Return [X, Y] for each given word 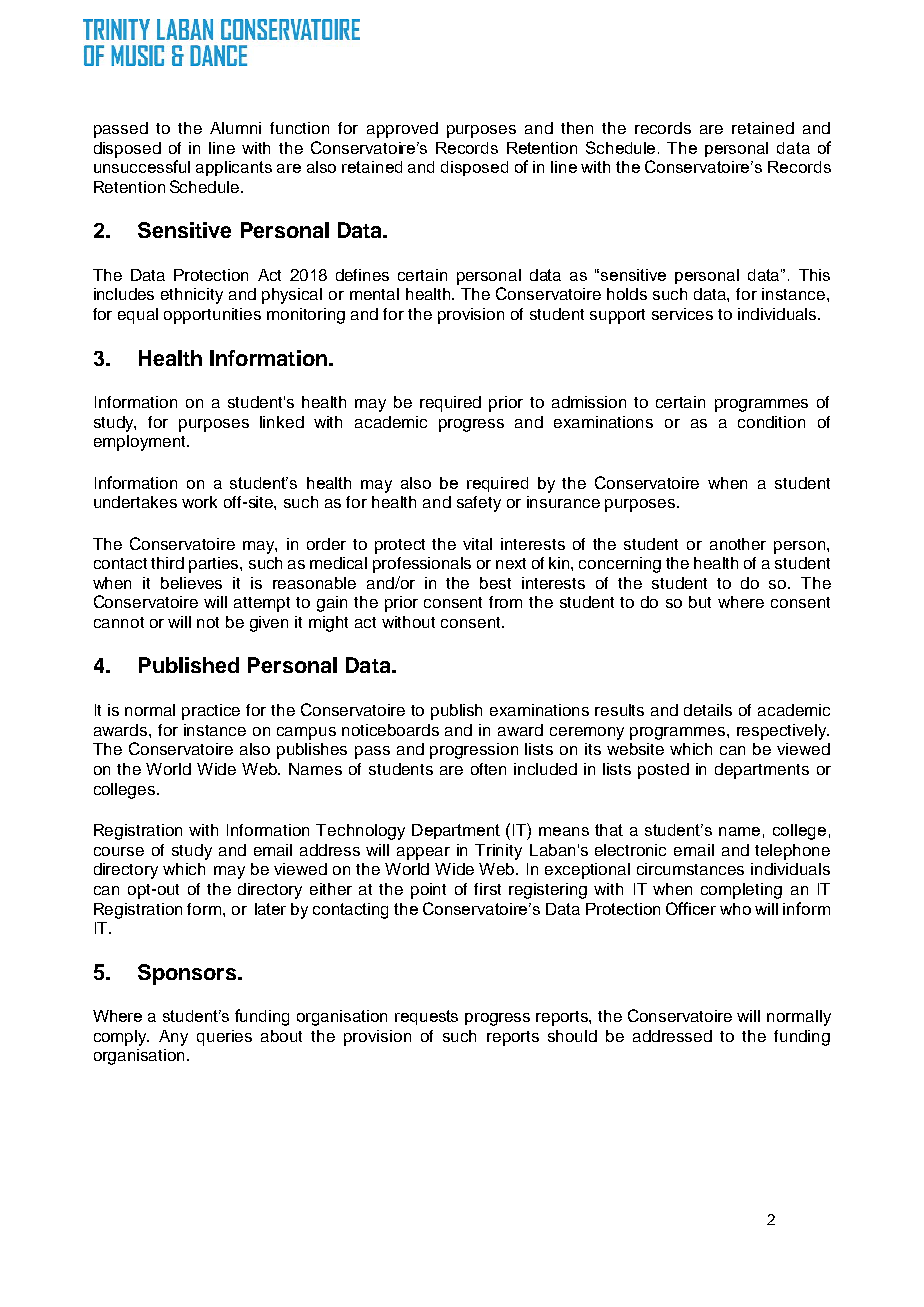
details [708, 710]
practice [211, 712]
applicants [234, 168]
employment [141, 443]
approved [402, 130]
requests [426, 1017]
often [488, 769]
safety [479, 504]
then [577, 128]
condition [771, 422]
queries [224, 1038]
